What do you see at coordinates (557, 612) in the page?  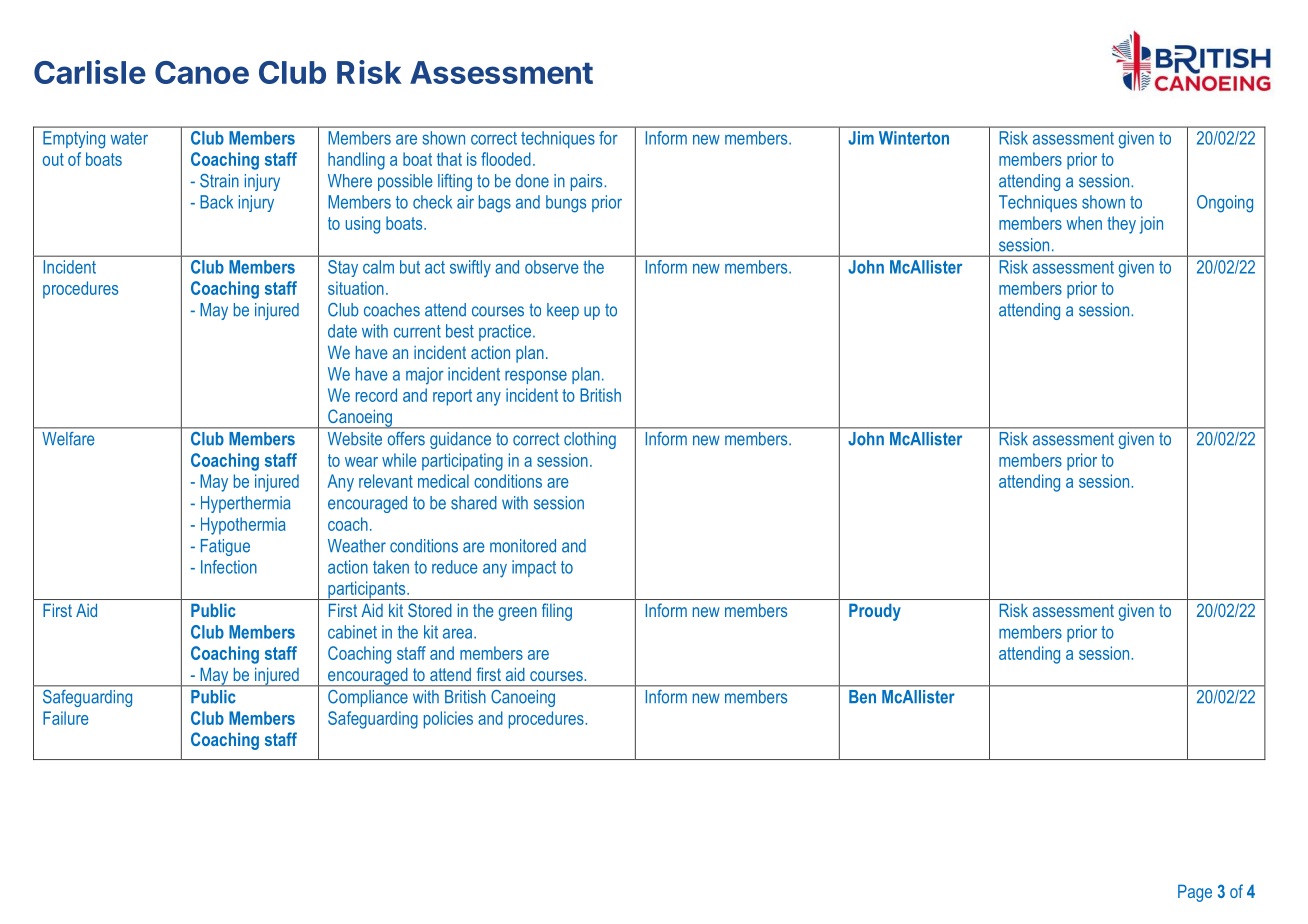 I see `filing` at bounding box center [557, 612].
